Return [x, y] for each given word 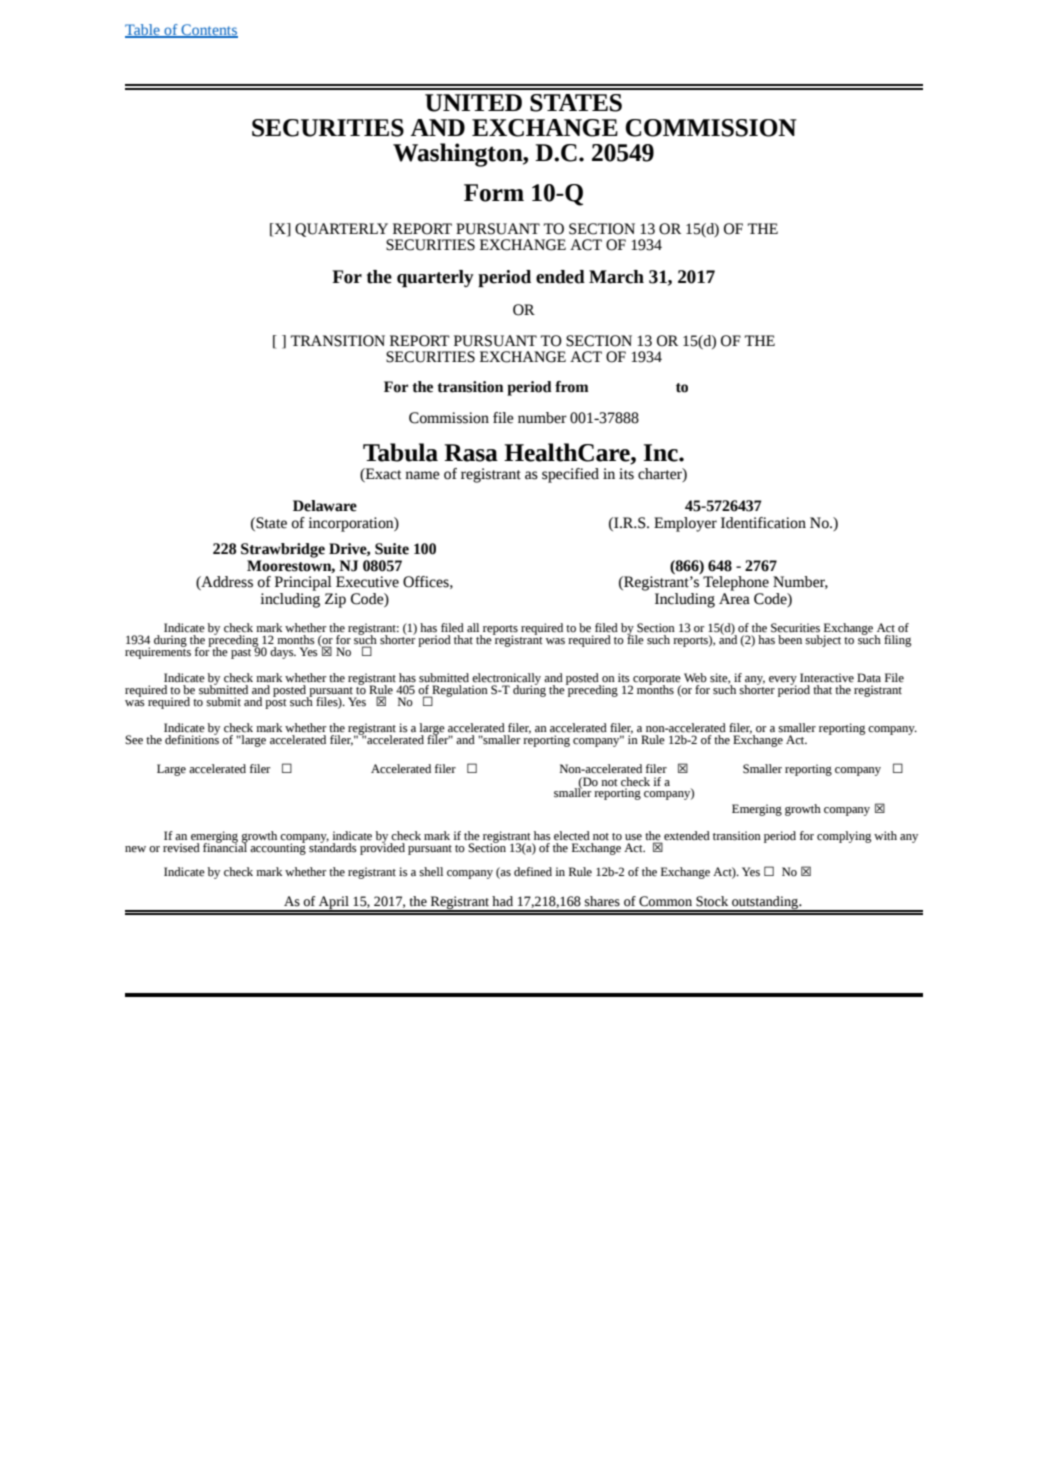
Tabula [400, 452]
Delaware [325, 506]
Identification [763, 523]
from [572, 387]
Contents [208, 30]
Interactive [827, 678]
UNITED [473, 103]
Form [494, 193]
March [616, 277]
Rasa [471, 453]
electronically [506, 680]
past [242, 652]
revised [181, 848]
